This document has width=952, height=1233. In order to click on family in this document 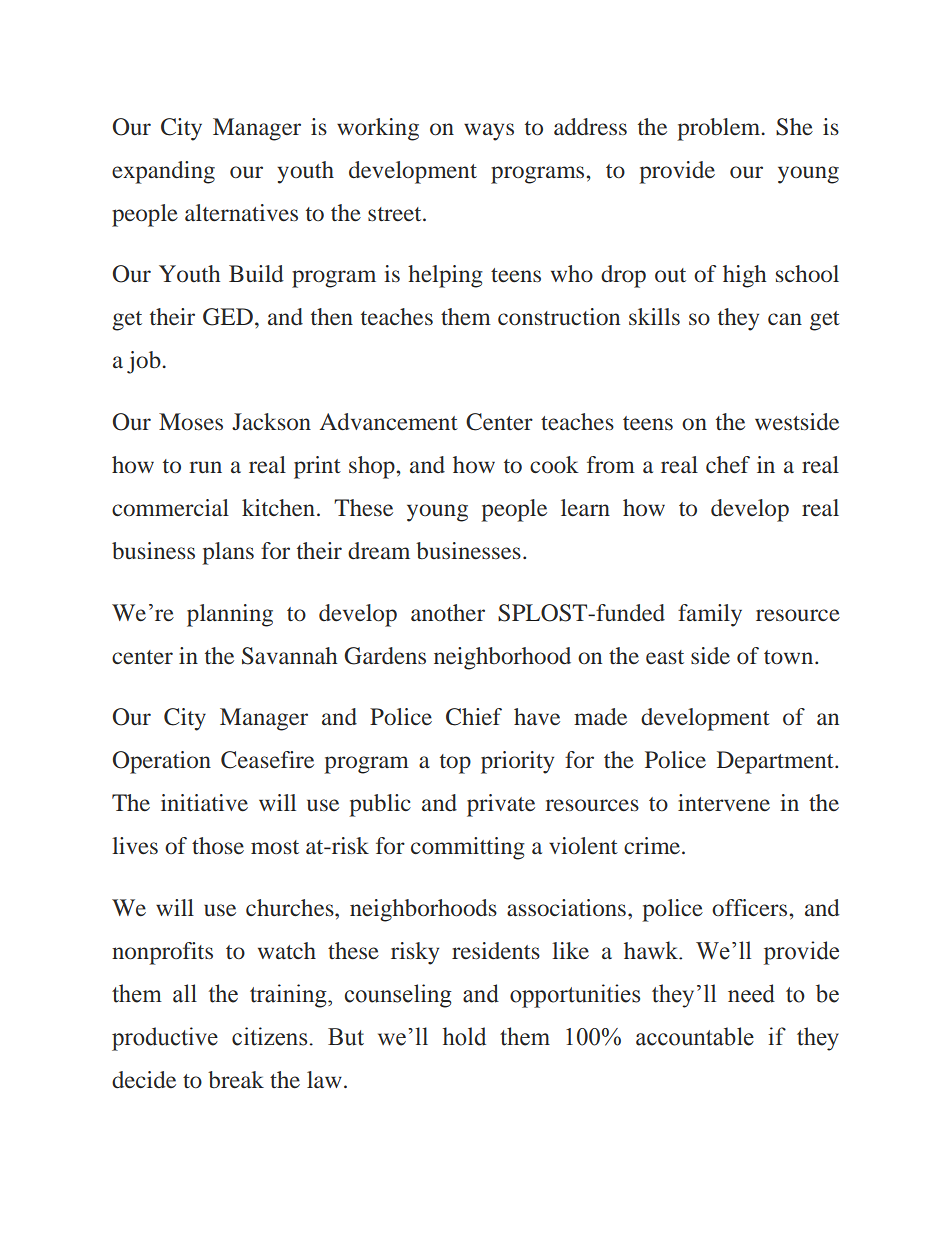, I will do `click(710, 615)`.
